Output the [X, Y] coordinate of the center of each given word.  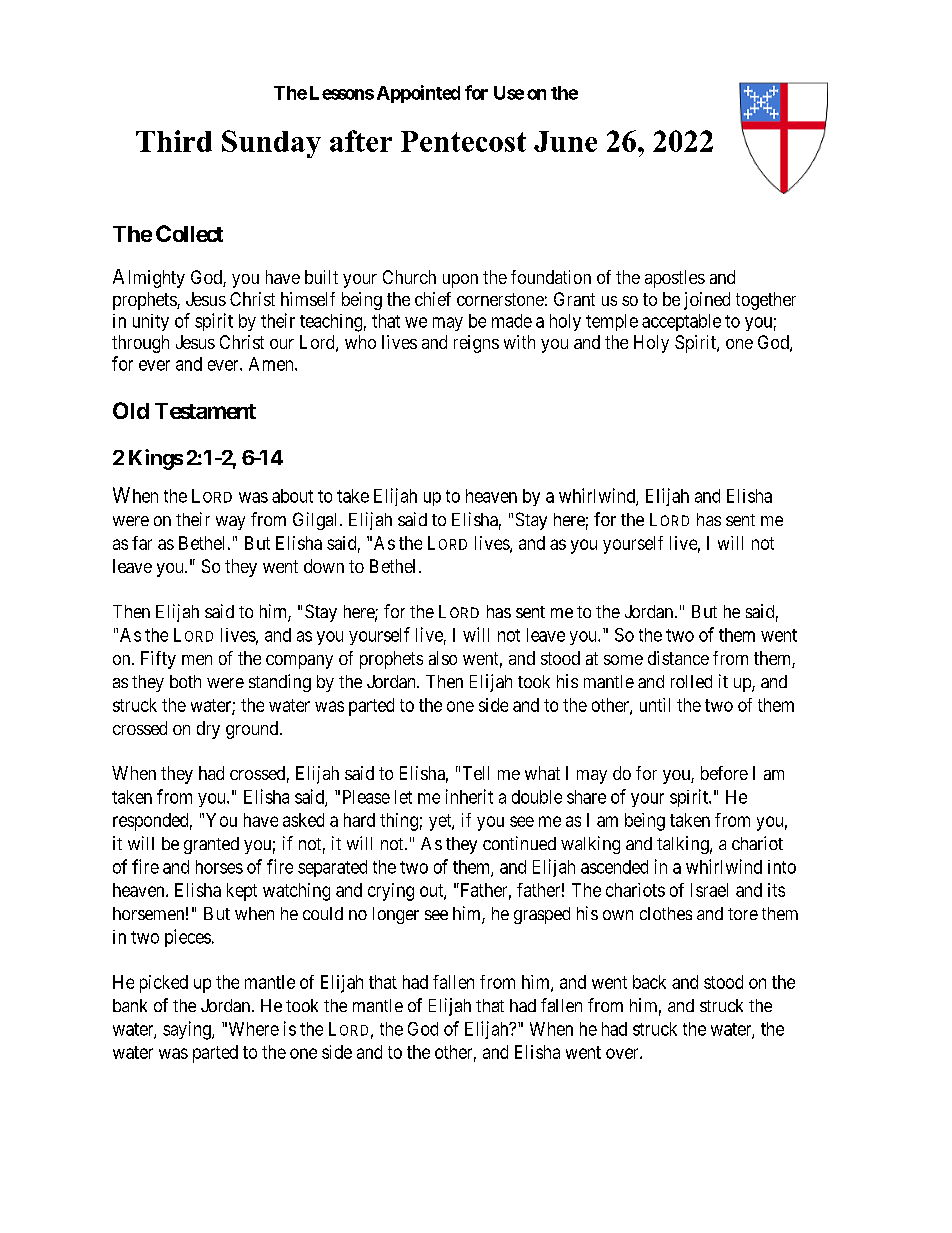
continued [519, 843]
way [230, 523]
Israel [709, 890]
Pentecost [463, 141]
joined [707, 301]
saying [188, 1030]
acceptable [681, 322]
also [443, 658]
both [185, 681]
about [292, 496]
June [565, 141]
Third [174, 141]
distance [678, 658]
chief [433, 299]
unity [151, 322]
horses [219, 867]
